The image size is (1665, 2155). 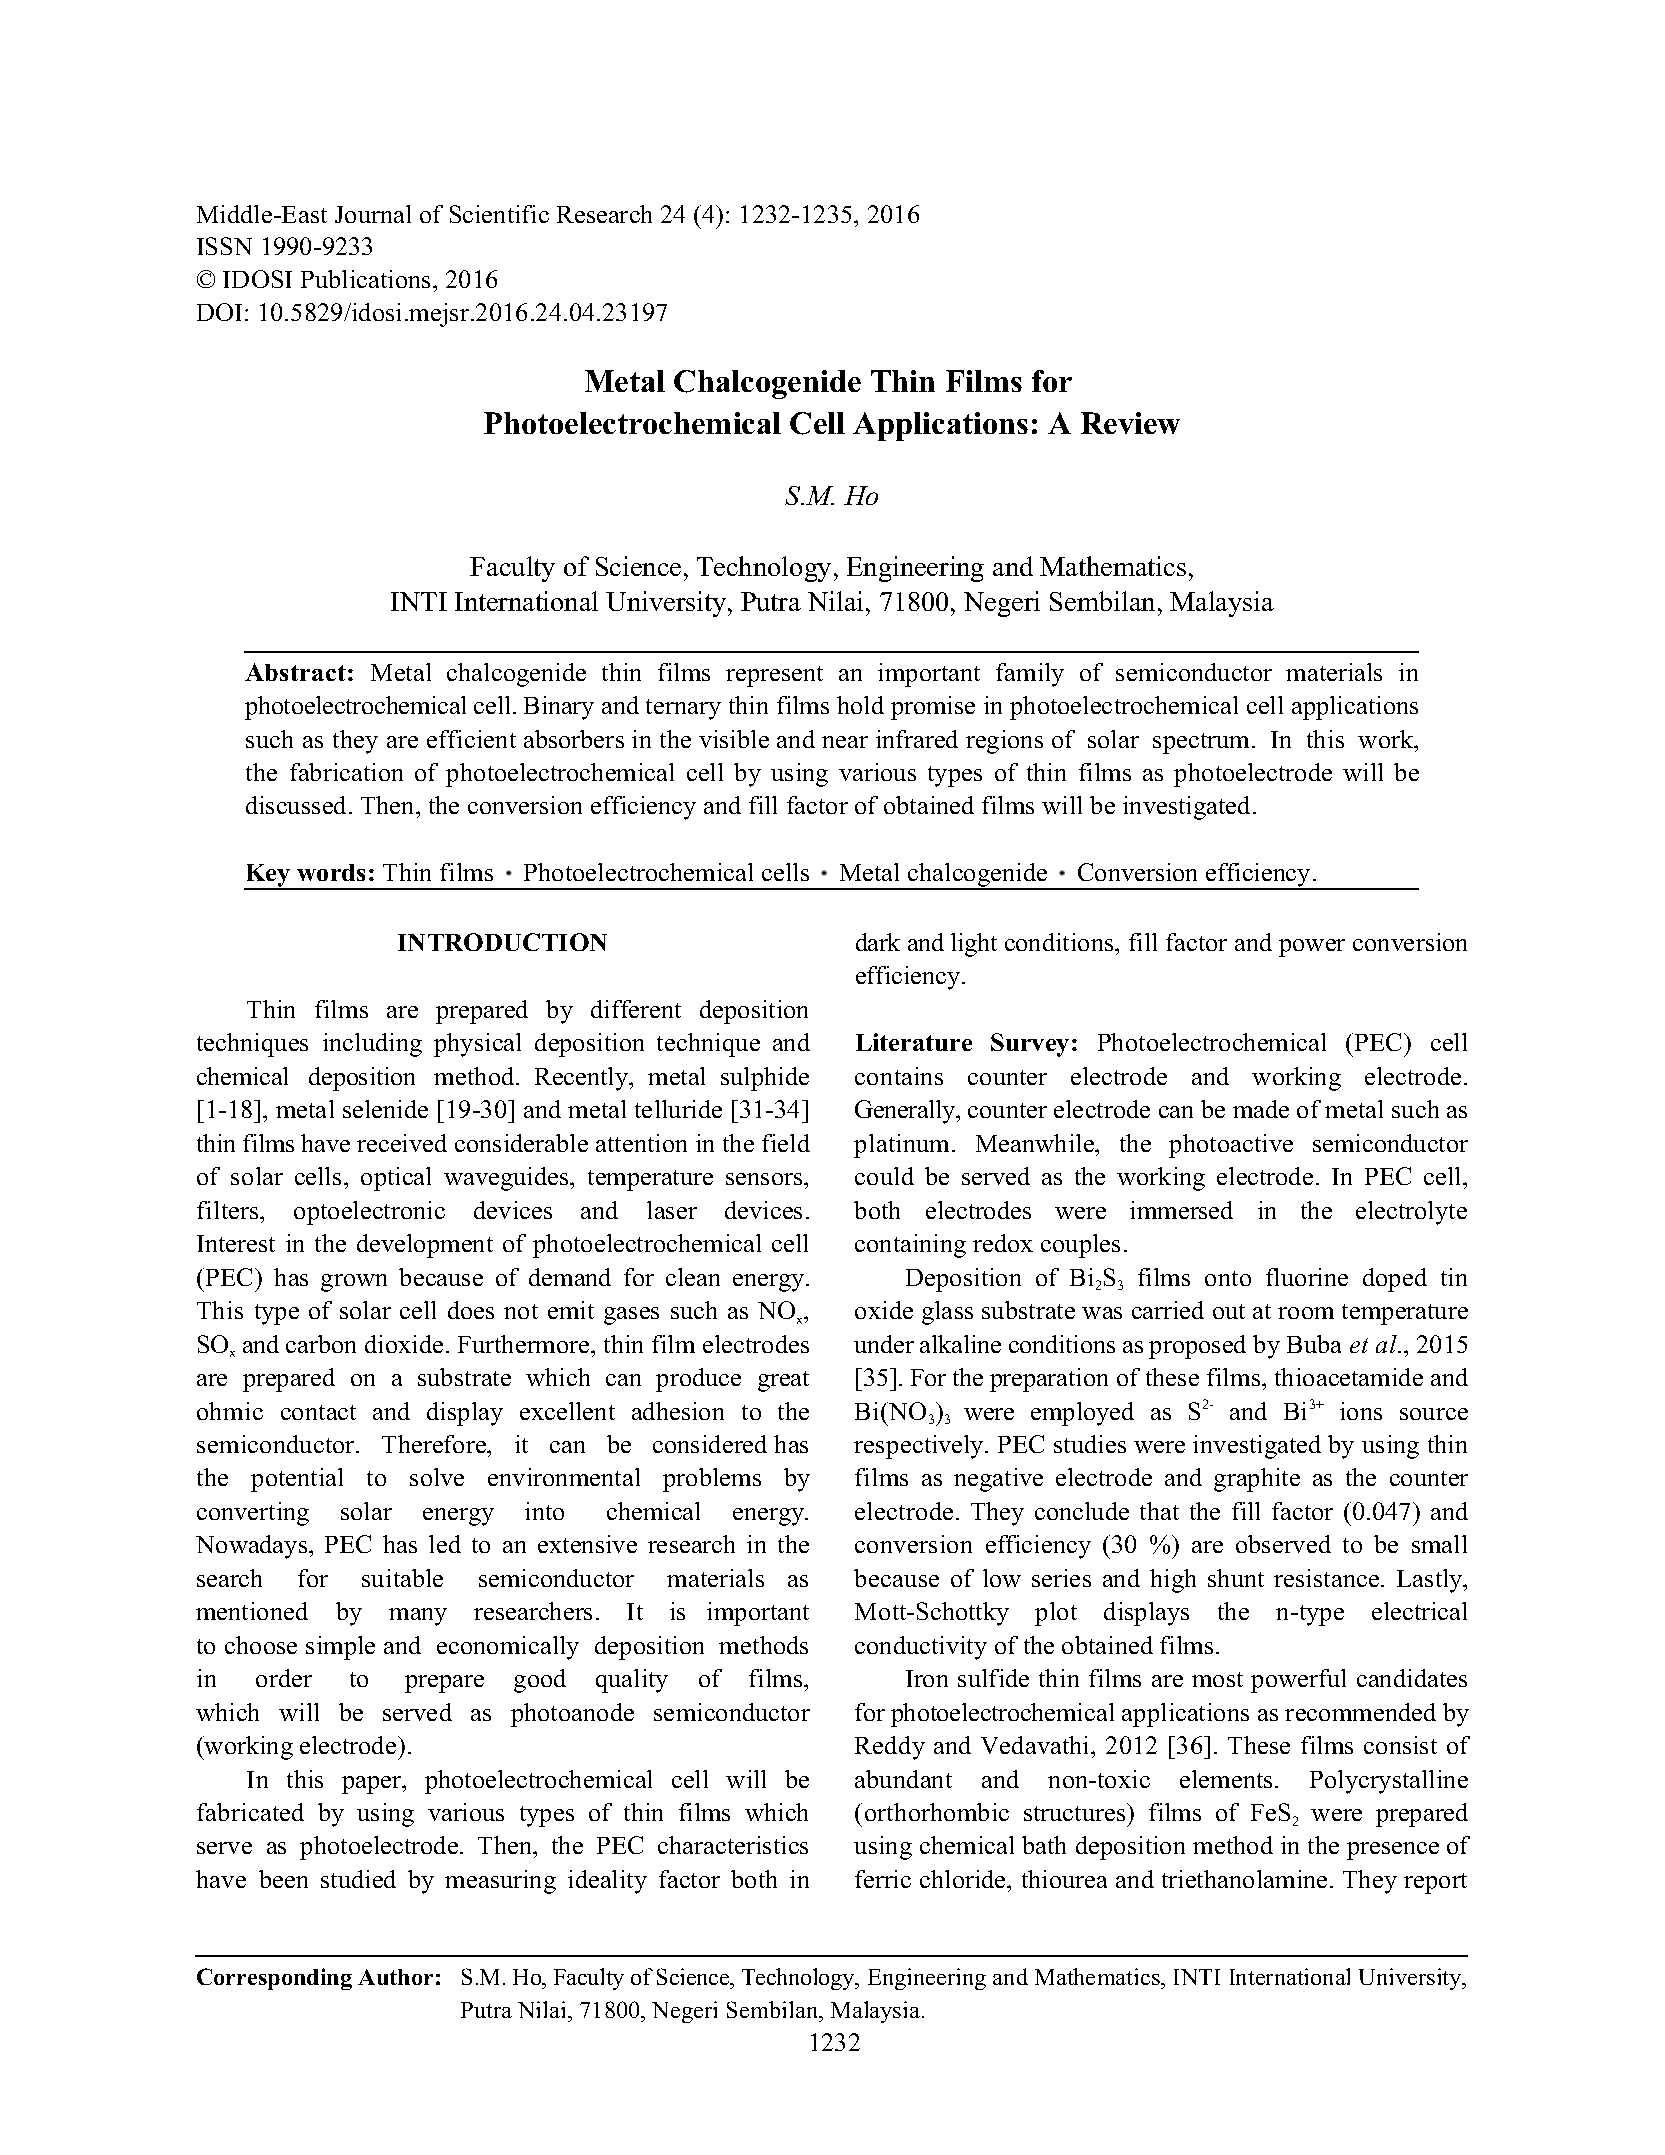 What do you see at coordinates (385, 1109) in the document?
I see `selenide` at bounding box center [385, 1109].
